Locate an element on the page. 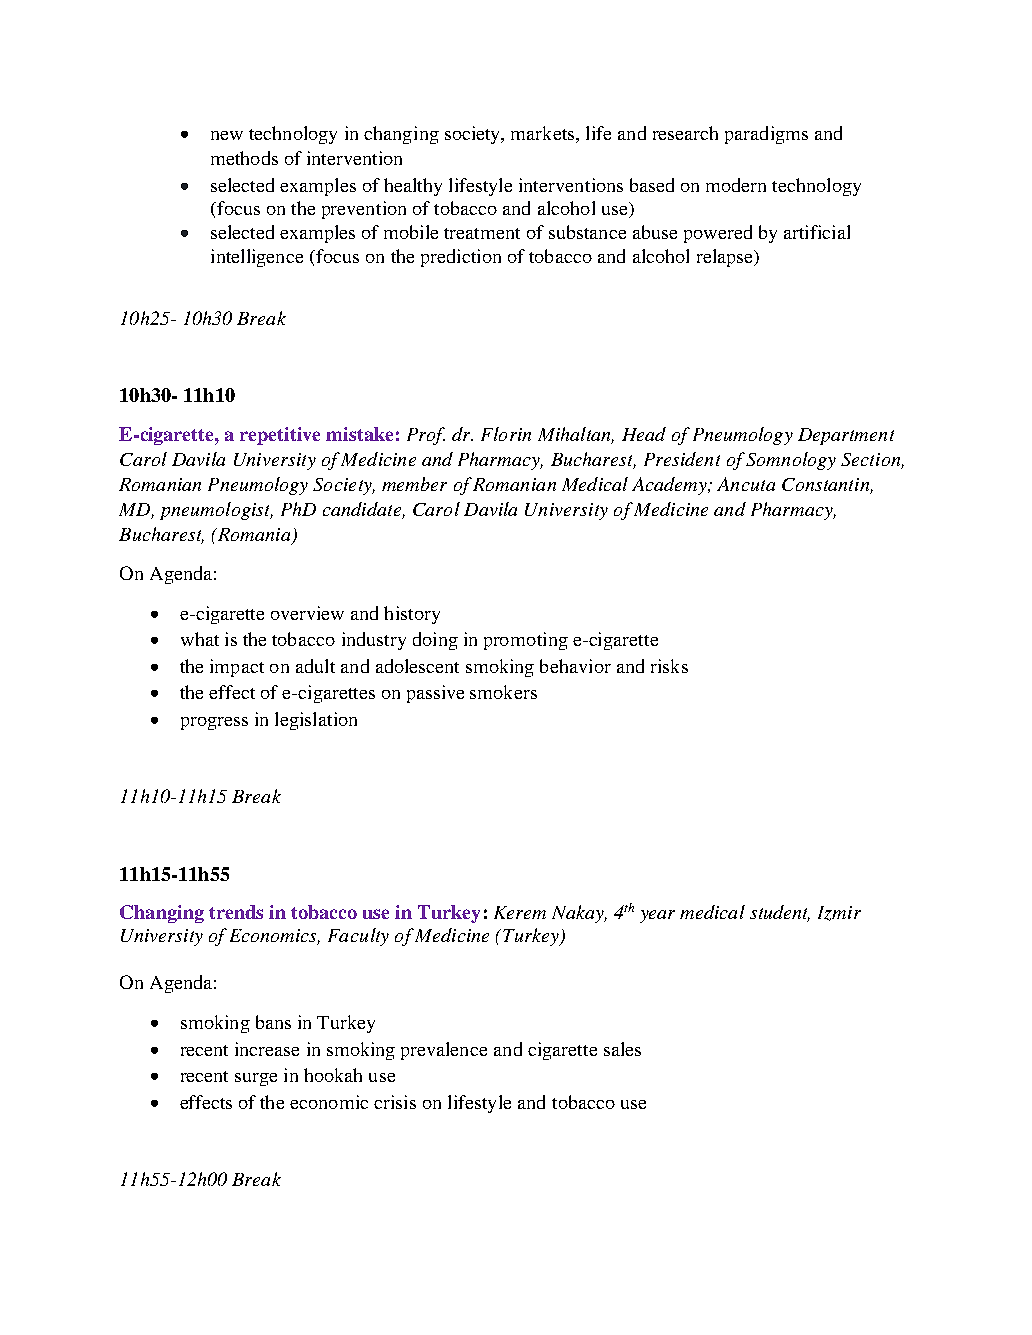 This image has width=1032, height=1335. treatment is located at coordinates (482, 233).
